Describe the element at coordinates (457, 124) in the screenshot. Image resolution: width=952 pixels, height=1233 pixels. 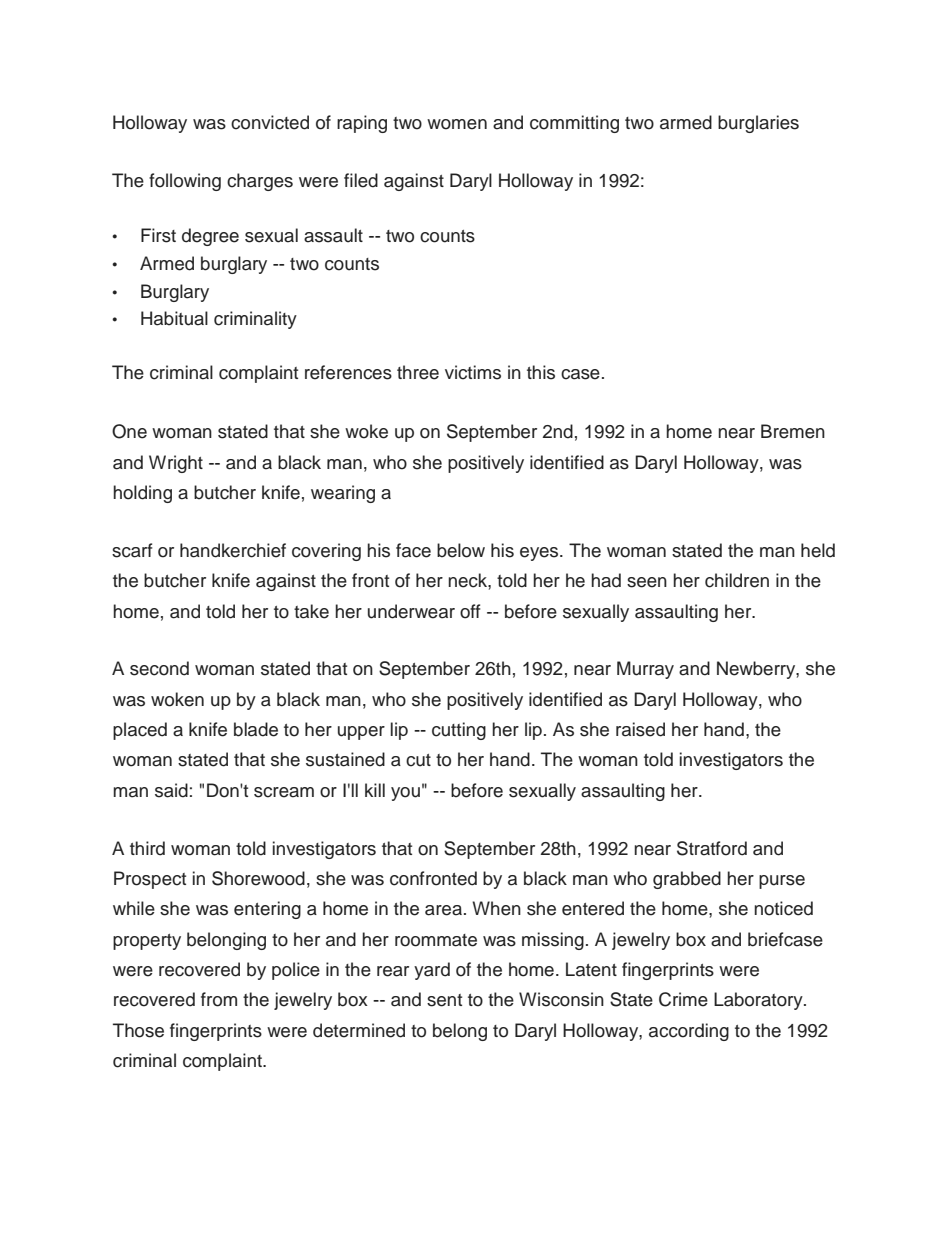
I see `women` at that location.
